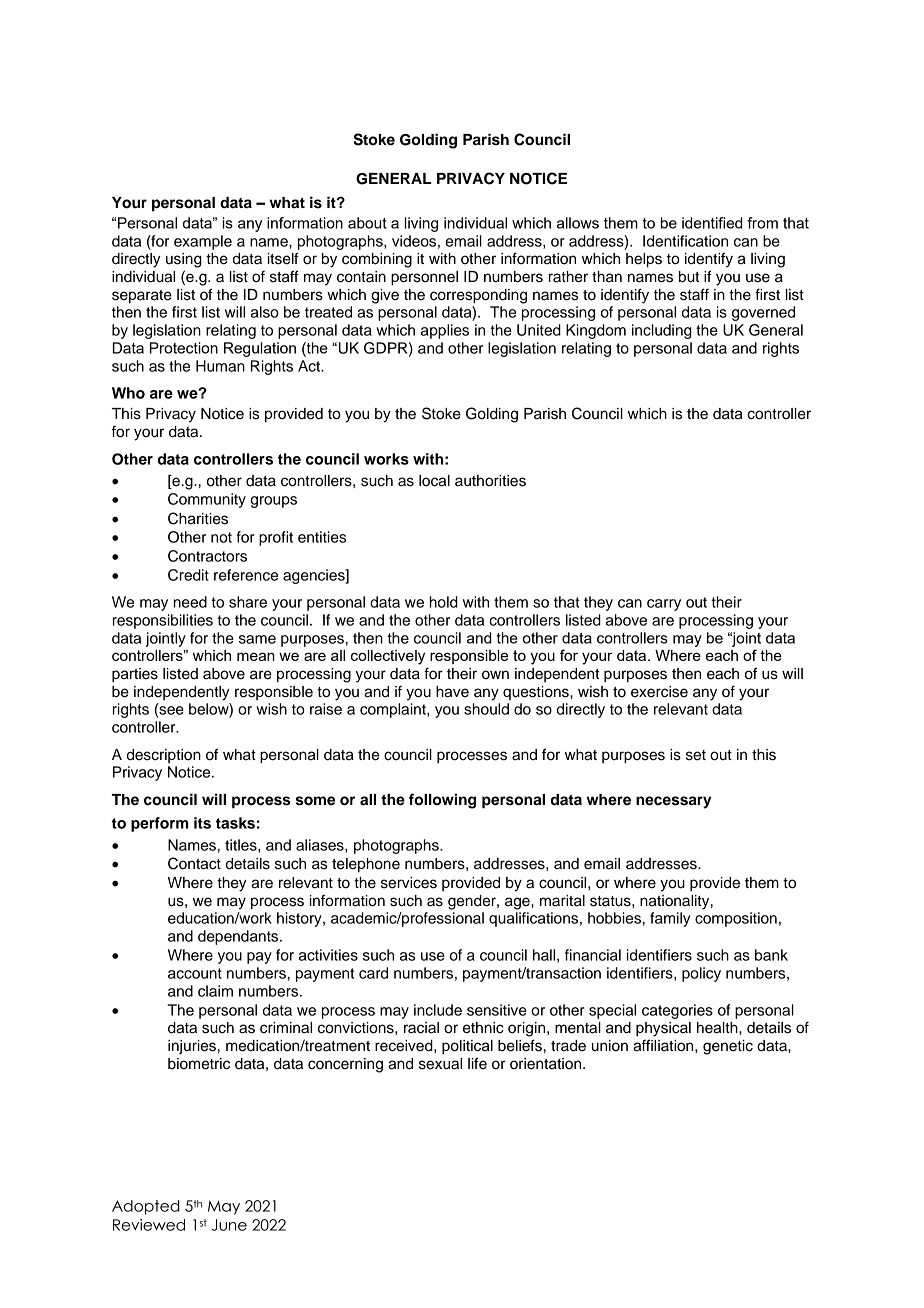 The image size is (924, 1308). I want to click on include, so click(438, 1010).
